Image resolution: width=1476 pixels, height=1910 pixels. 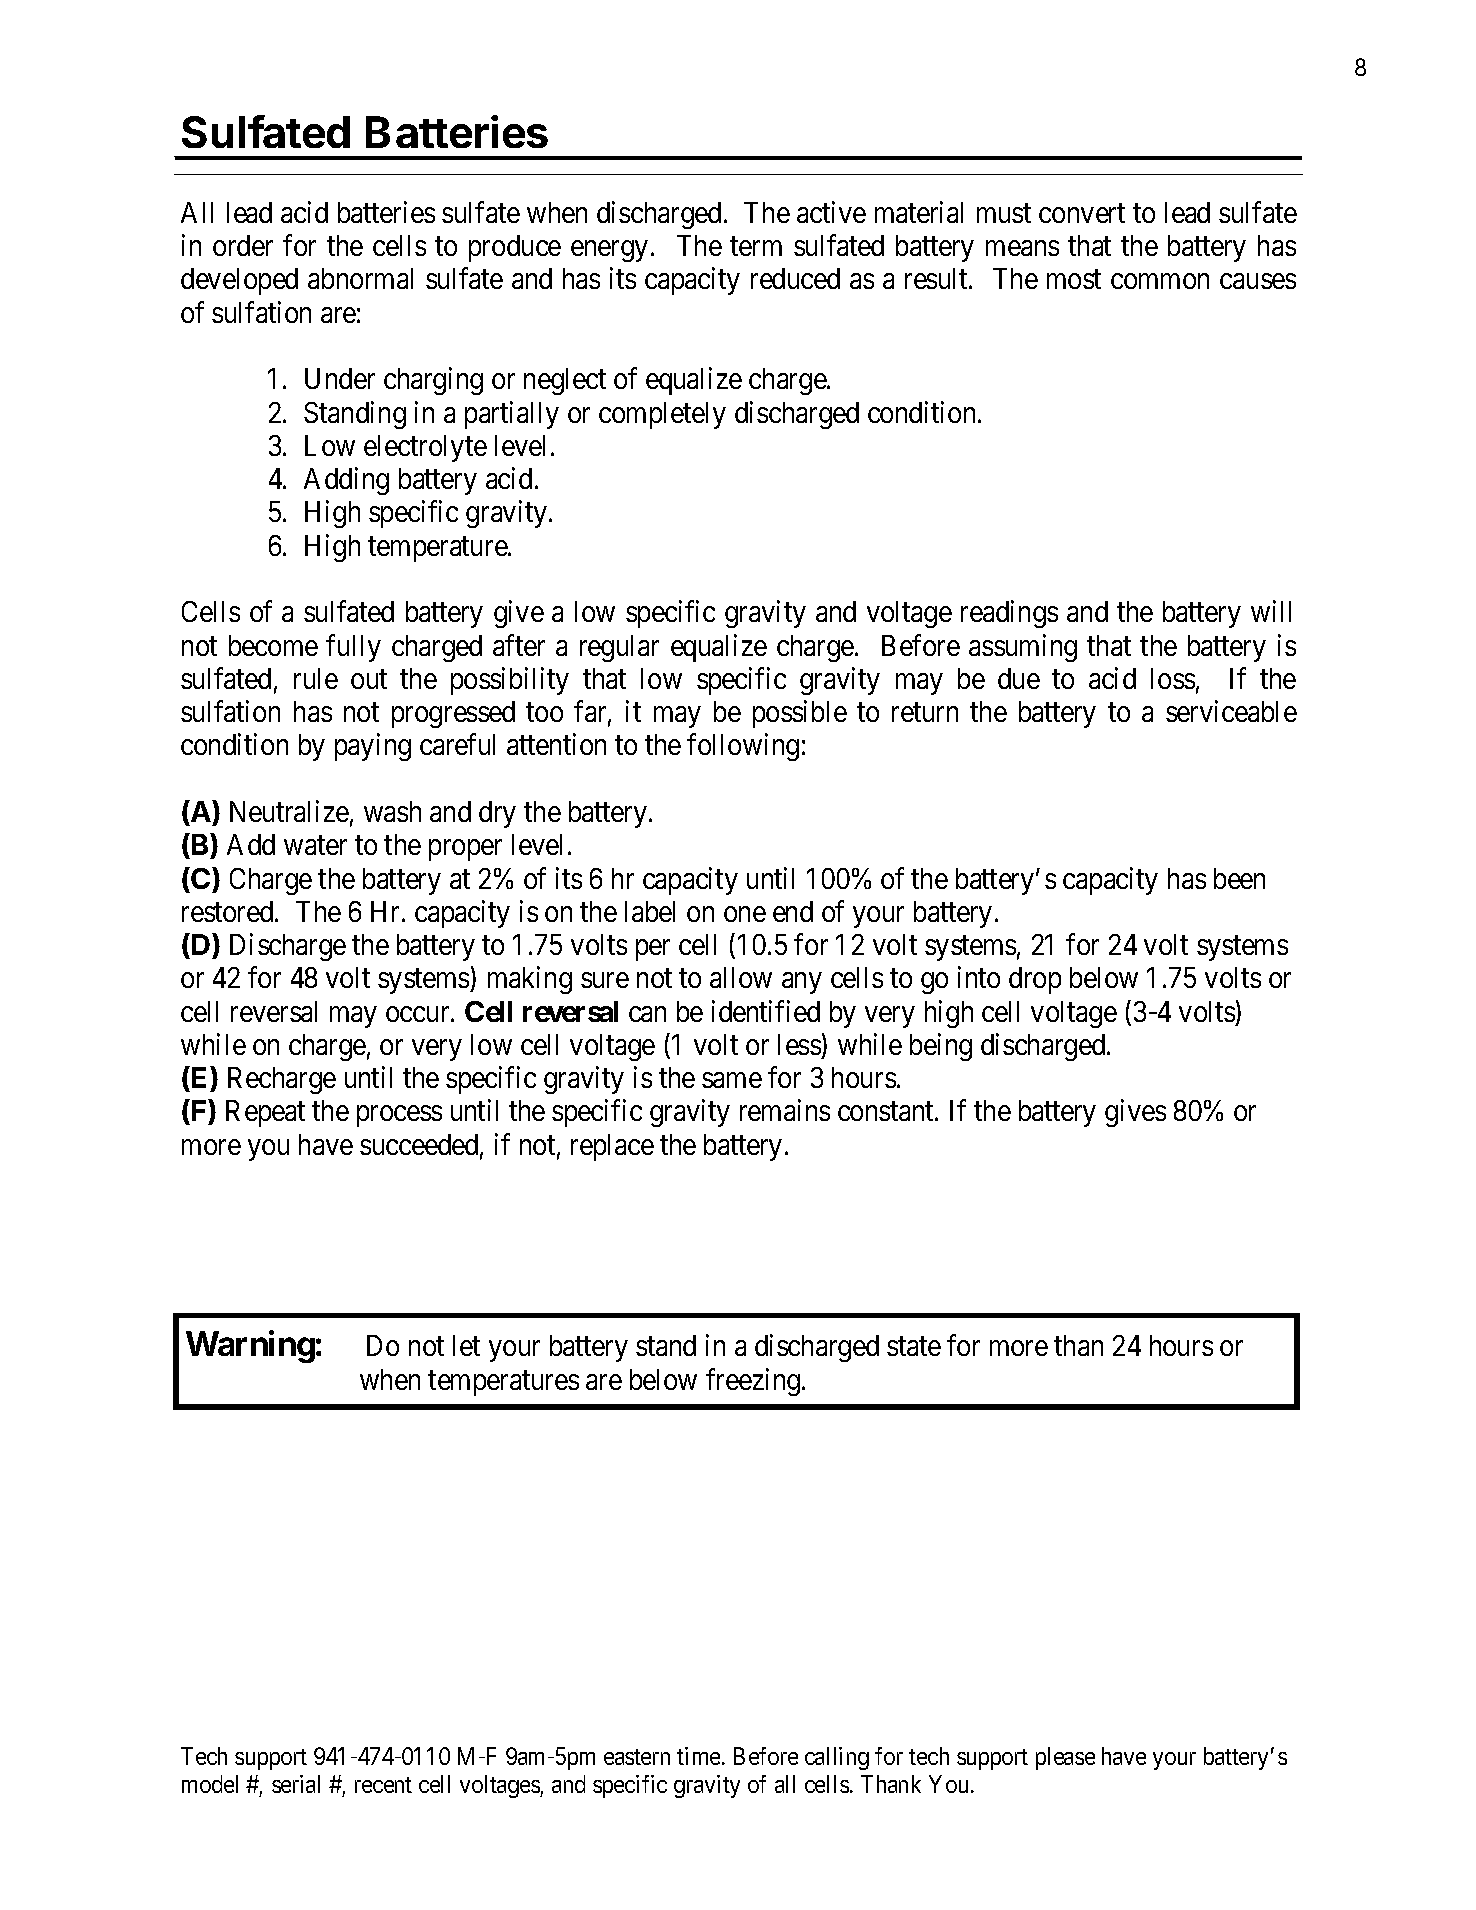 I want to click on please, so click(x=1065, y=1758).
